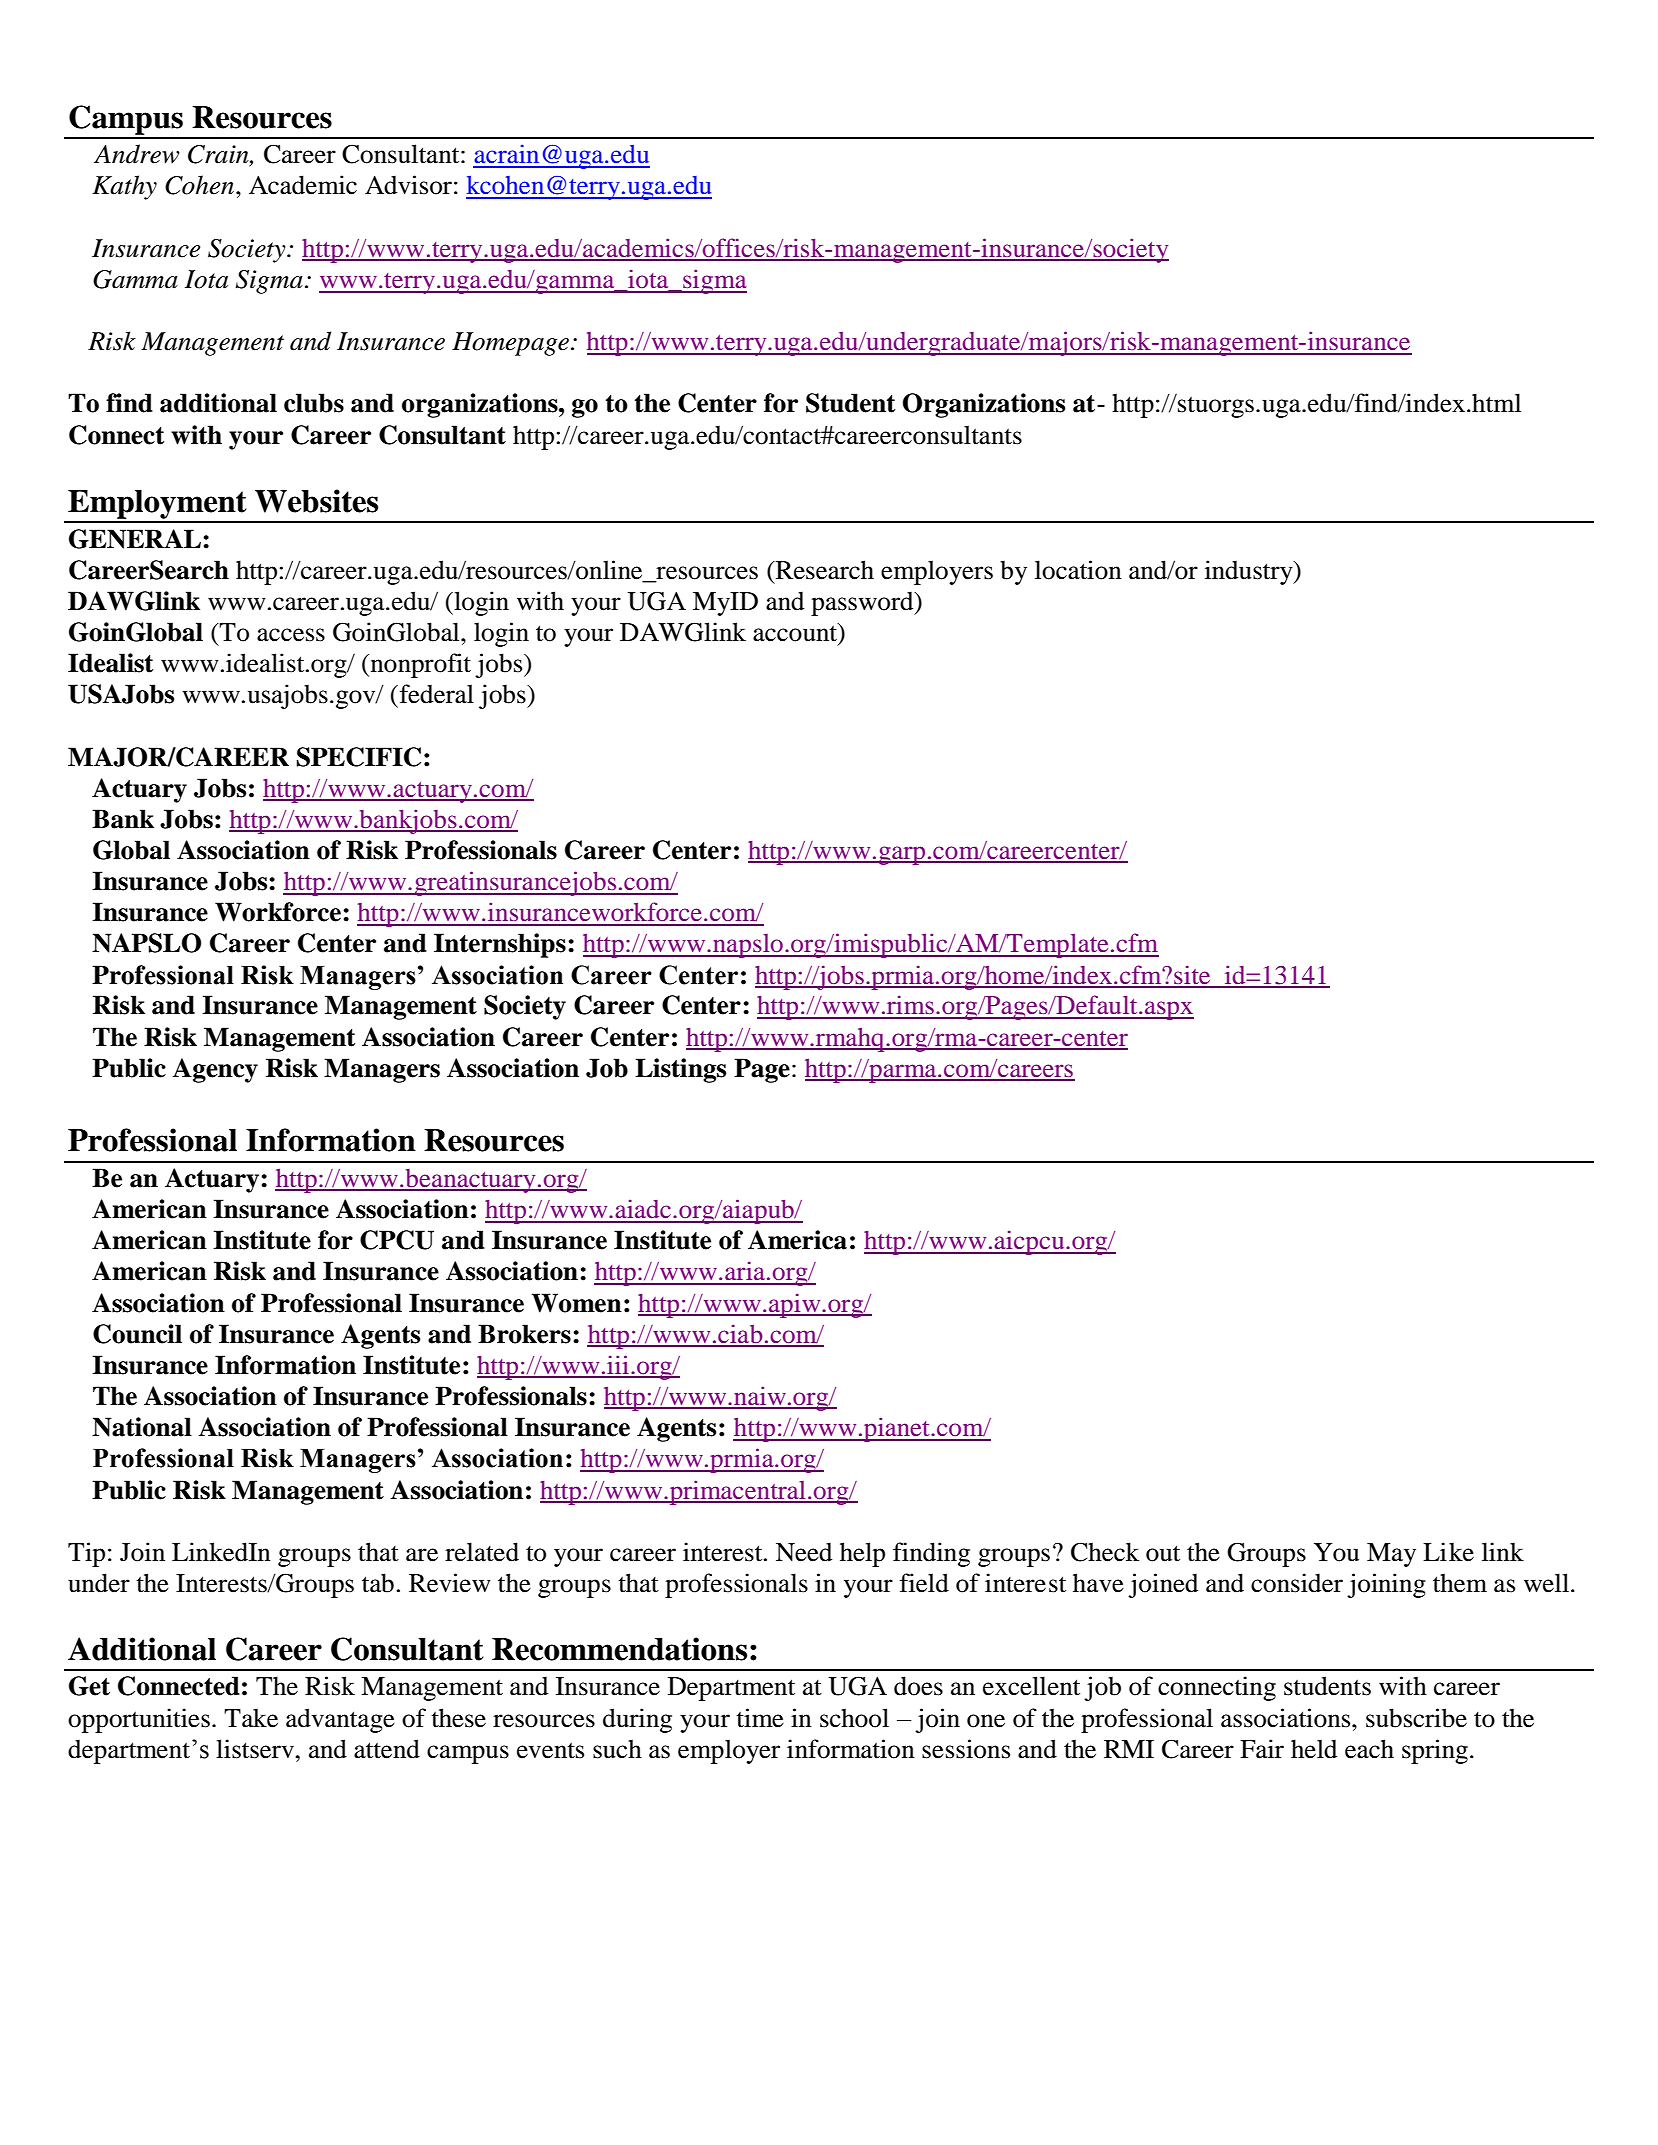 This screenshot has width=1658, height=2145. What do you see at coordinates (215, 1070) in the screenshot?
I see `Agency` at bounding box center [215, 1070].
